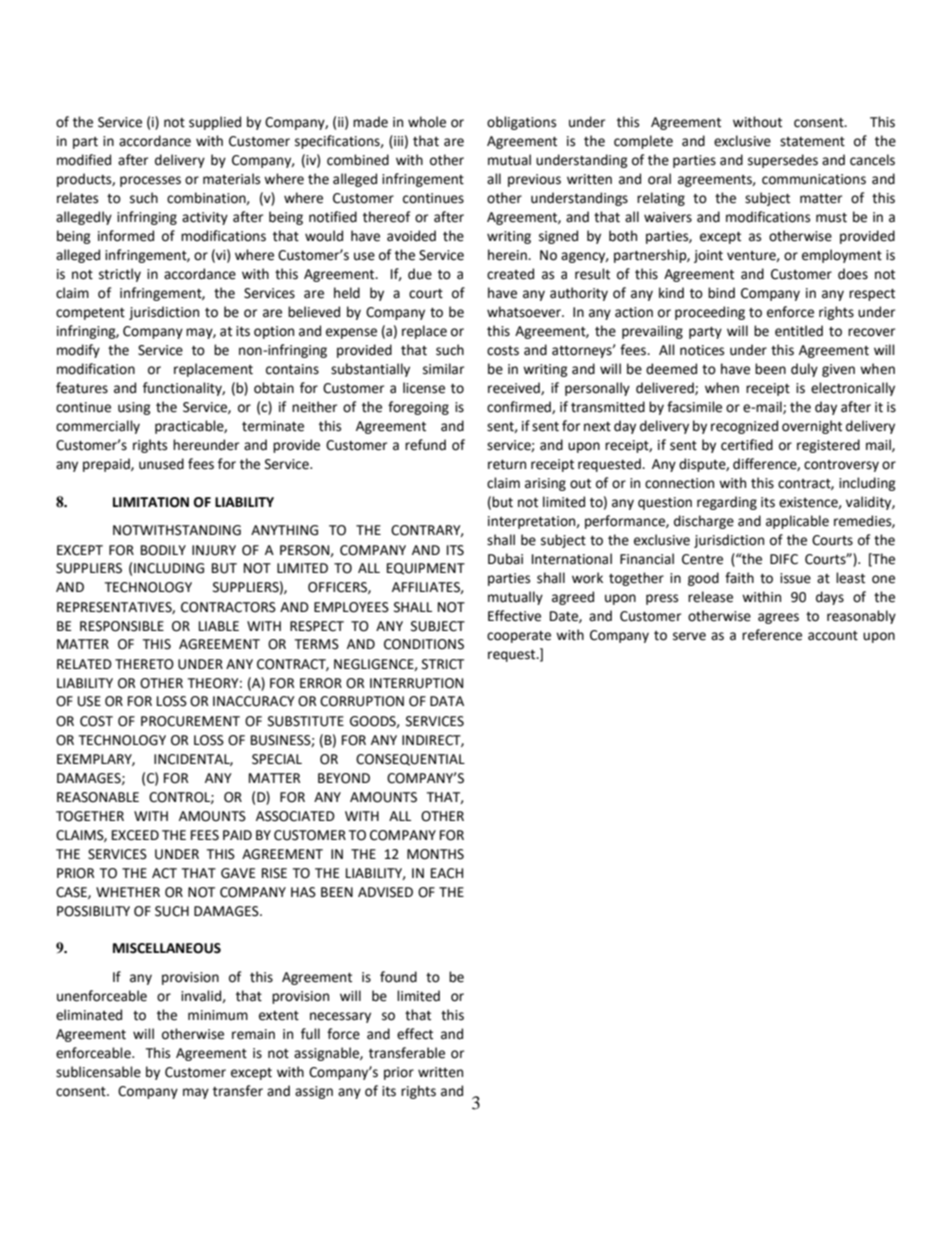 This image has width=952, height=1233. What do you see at coordinates (443, 369) in the image?
I see `similar` at bounding box center [443, 369].
